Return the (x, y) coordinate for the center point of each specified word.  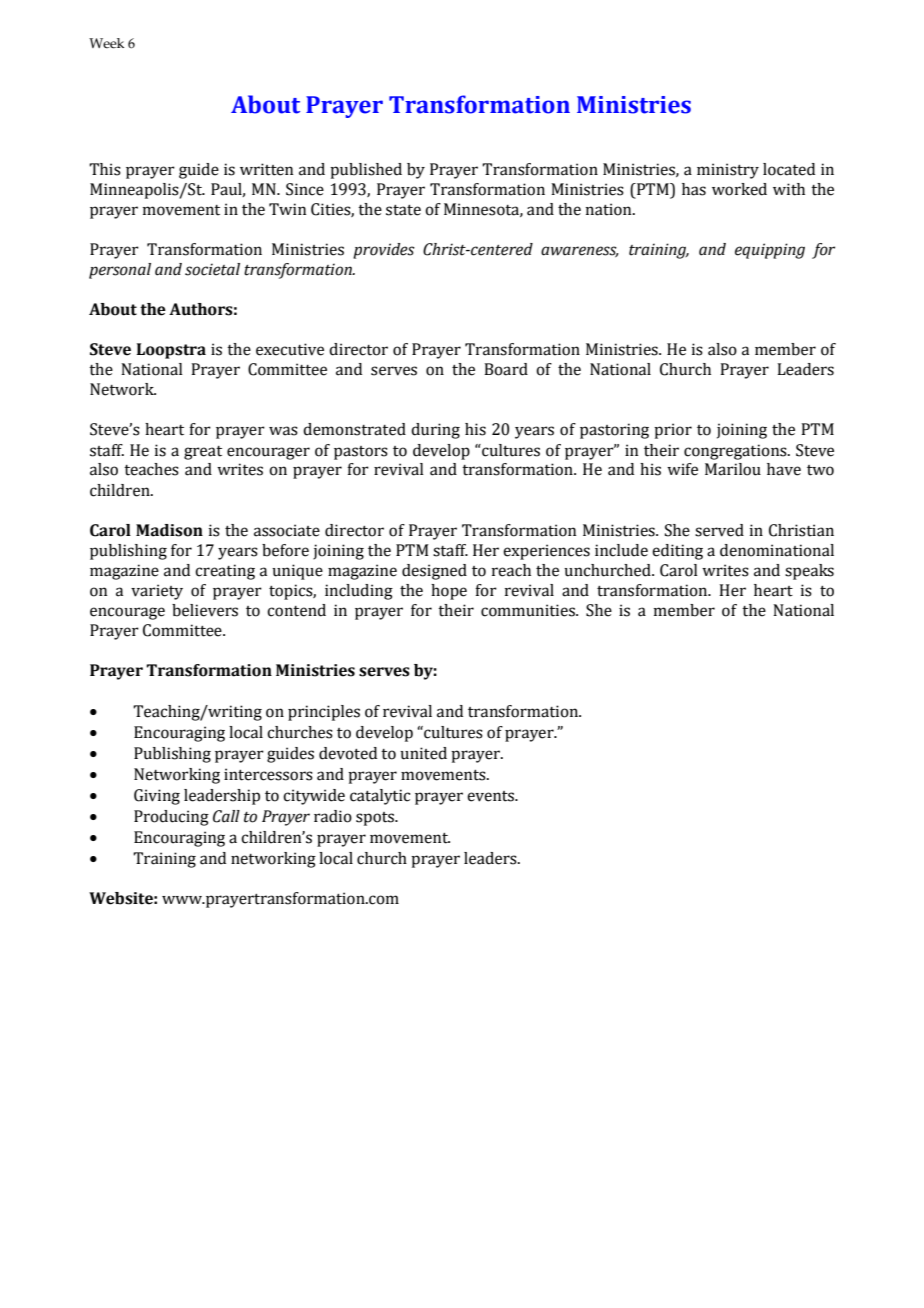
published (366, 171)
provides (384, 251)
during (435, 431)
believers (205, 610)
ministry (728, 171)
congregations (736, 452)
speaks (809, 572)
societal (212, 269)
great (203, 453)
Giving (157, 797)
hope (449, 592)
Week (106, 43)
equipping (770, 251)
